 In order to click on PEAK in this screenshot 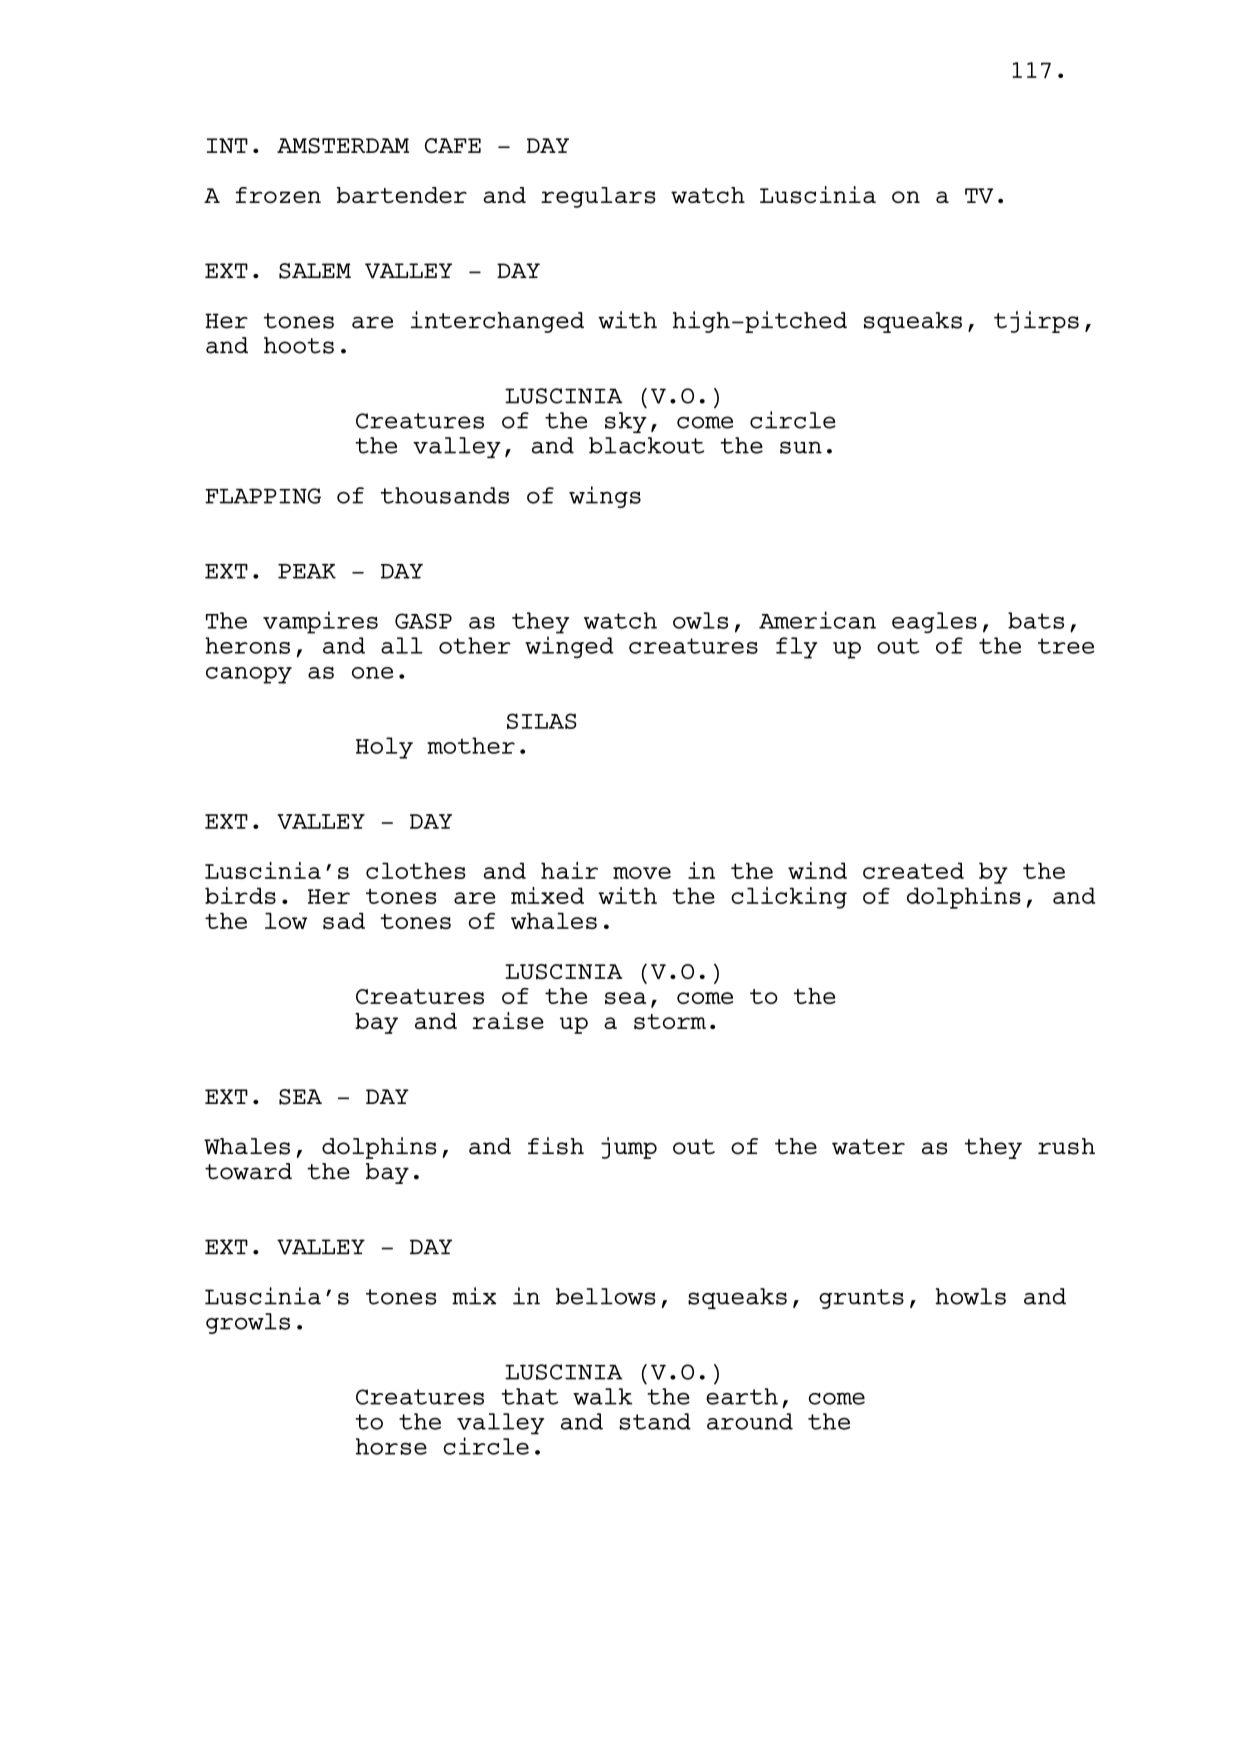, I will do `click(307, 571)`.
